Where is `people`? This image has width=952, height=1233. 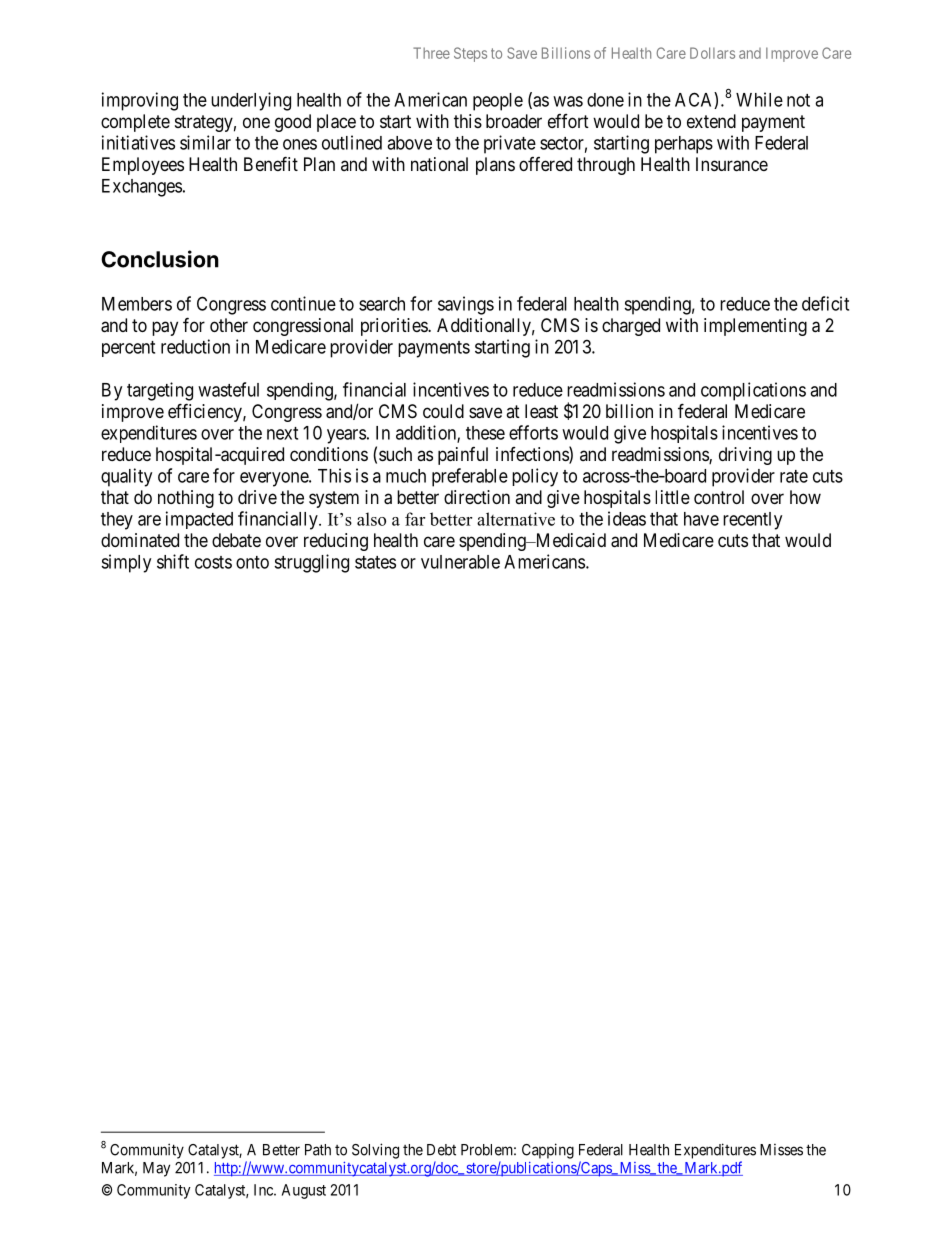
people is located at coordinates (498, 102).
